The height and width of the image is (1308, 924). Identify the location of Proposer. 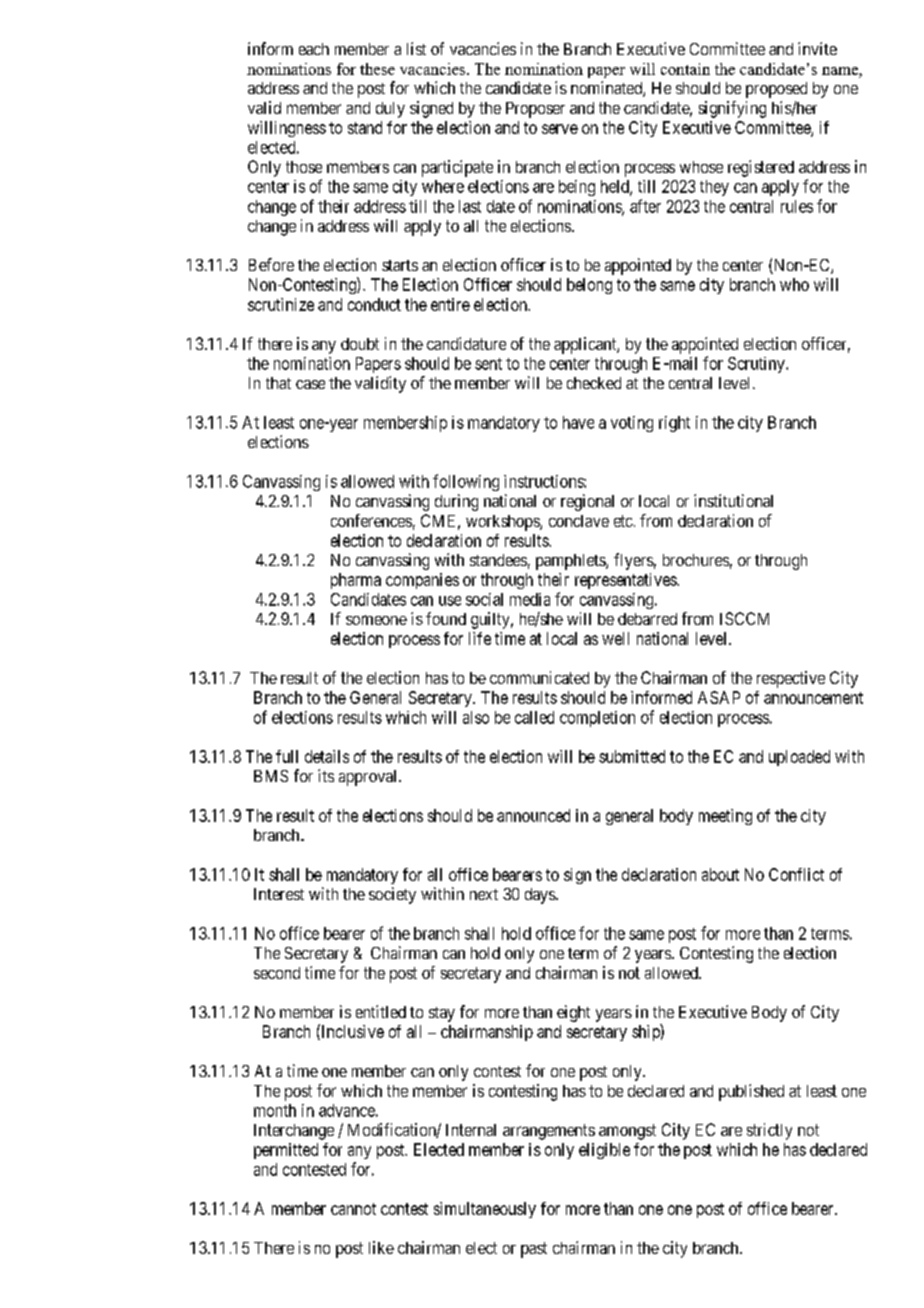
(535, 110).
